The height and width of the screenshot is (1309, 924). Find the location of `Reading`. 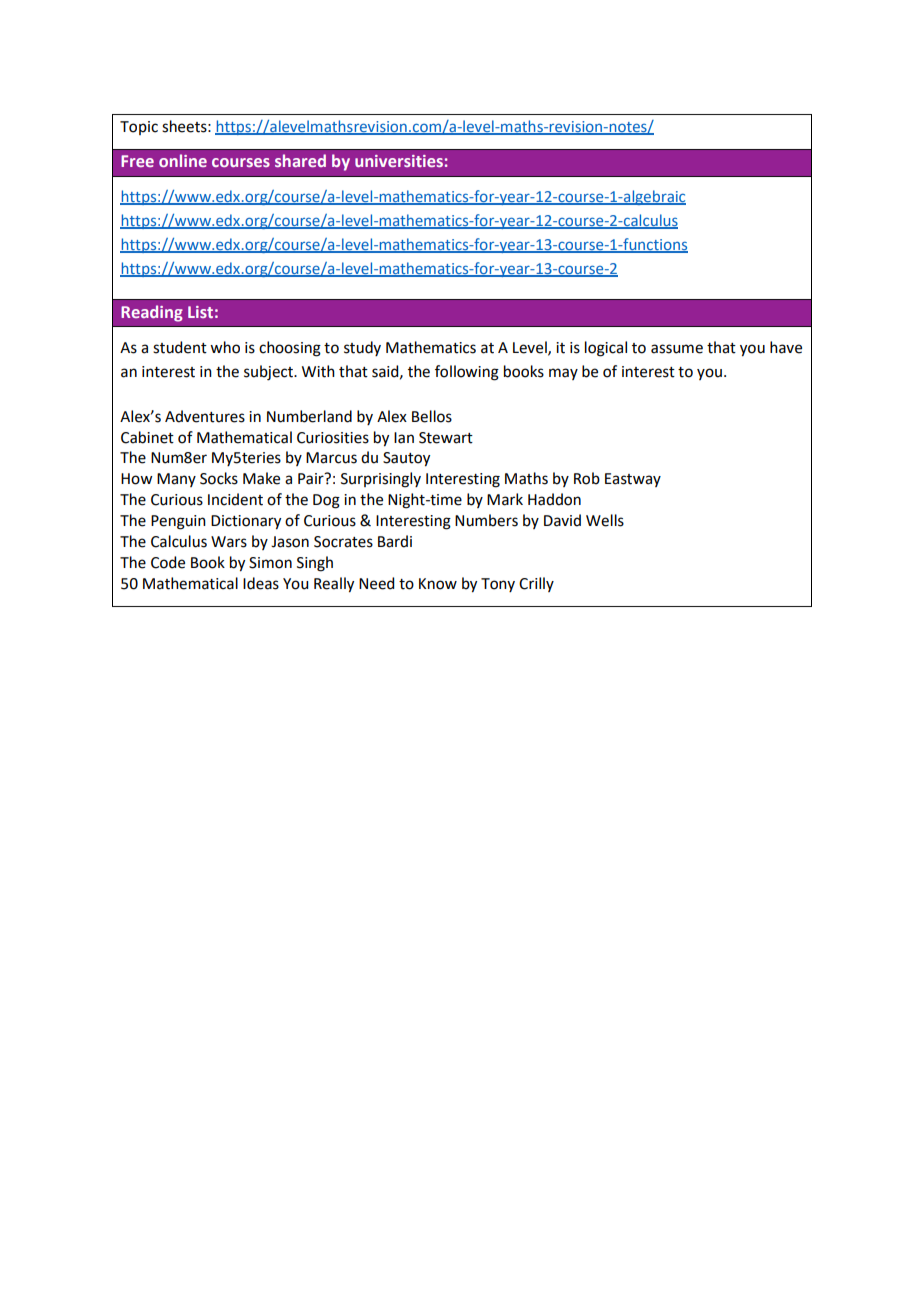

Reading is located at coordinates (152, 313).
